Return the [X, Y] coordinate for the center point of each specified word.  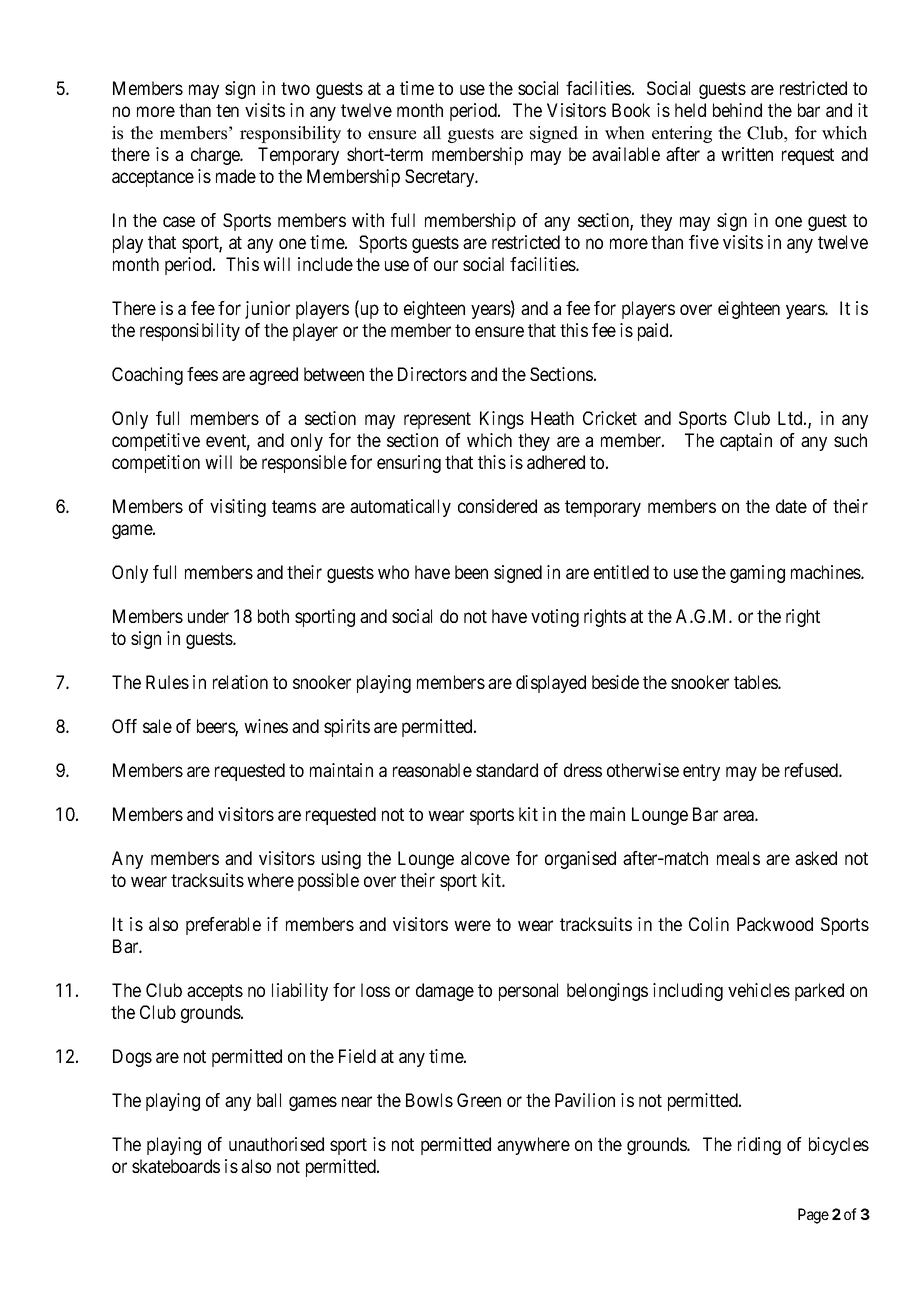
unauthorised [276, 1144]
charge [216, 156]
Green [479, 1100]
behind [737, 110]
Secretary [441, 178]
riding [759, 1146]
